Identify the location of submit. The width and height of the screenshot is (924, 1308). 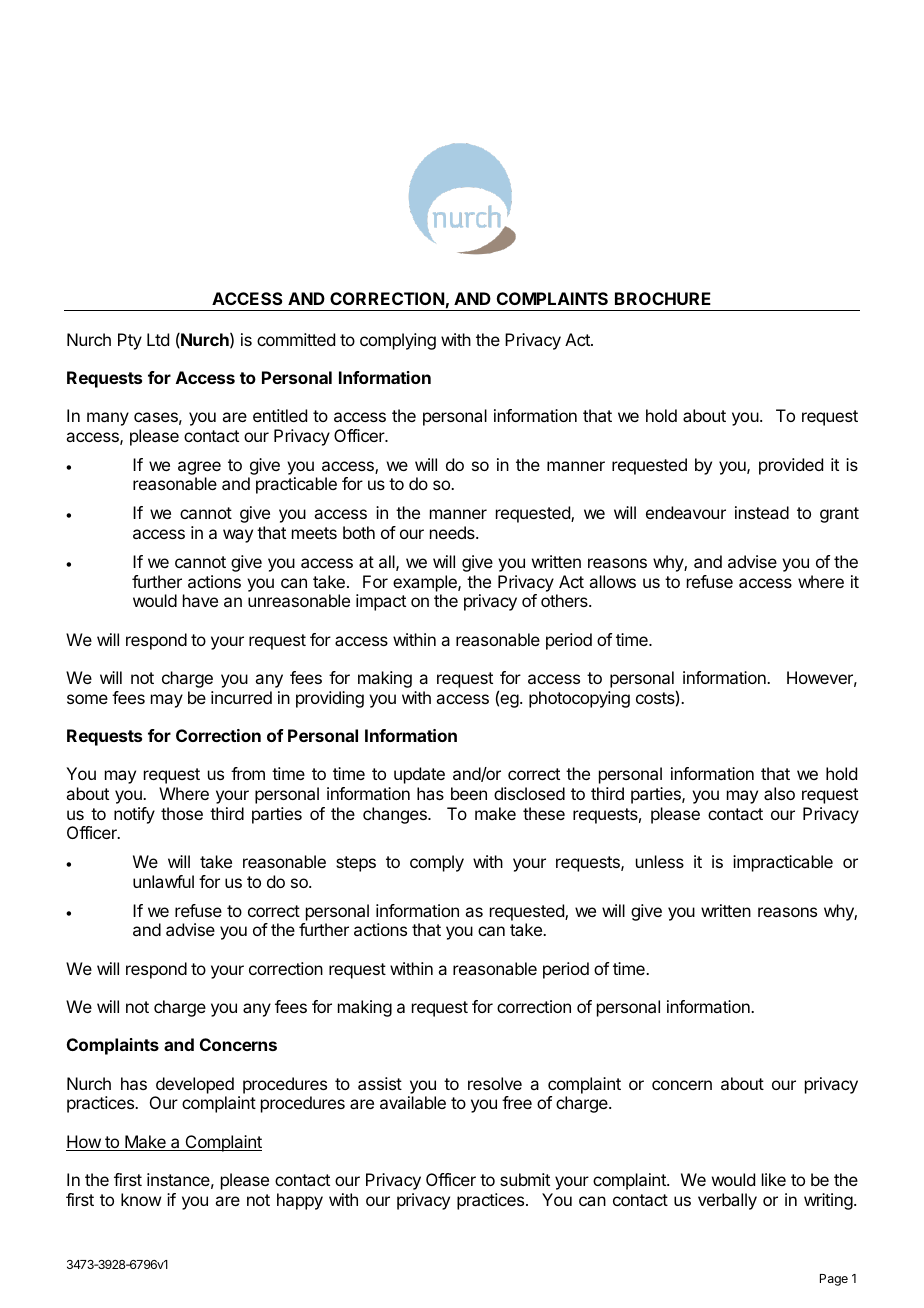
(525, 1179).
